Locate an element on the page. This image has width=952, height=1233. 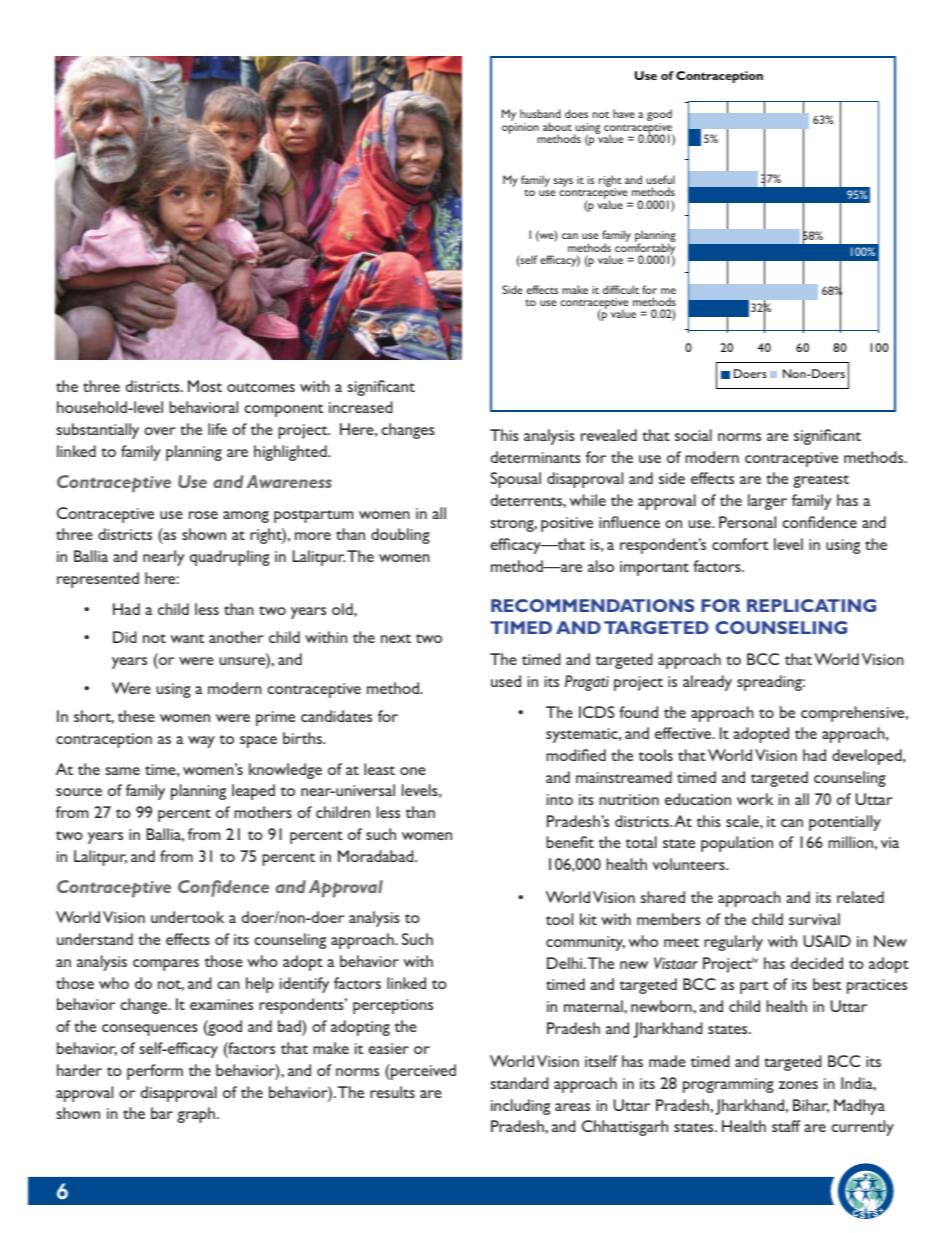
population is located at coordinates (737, 844).
